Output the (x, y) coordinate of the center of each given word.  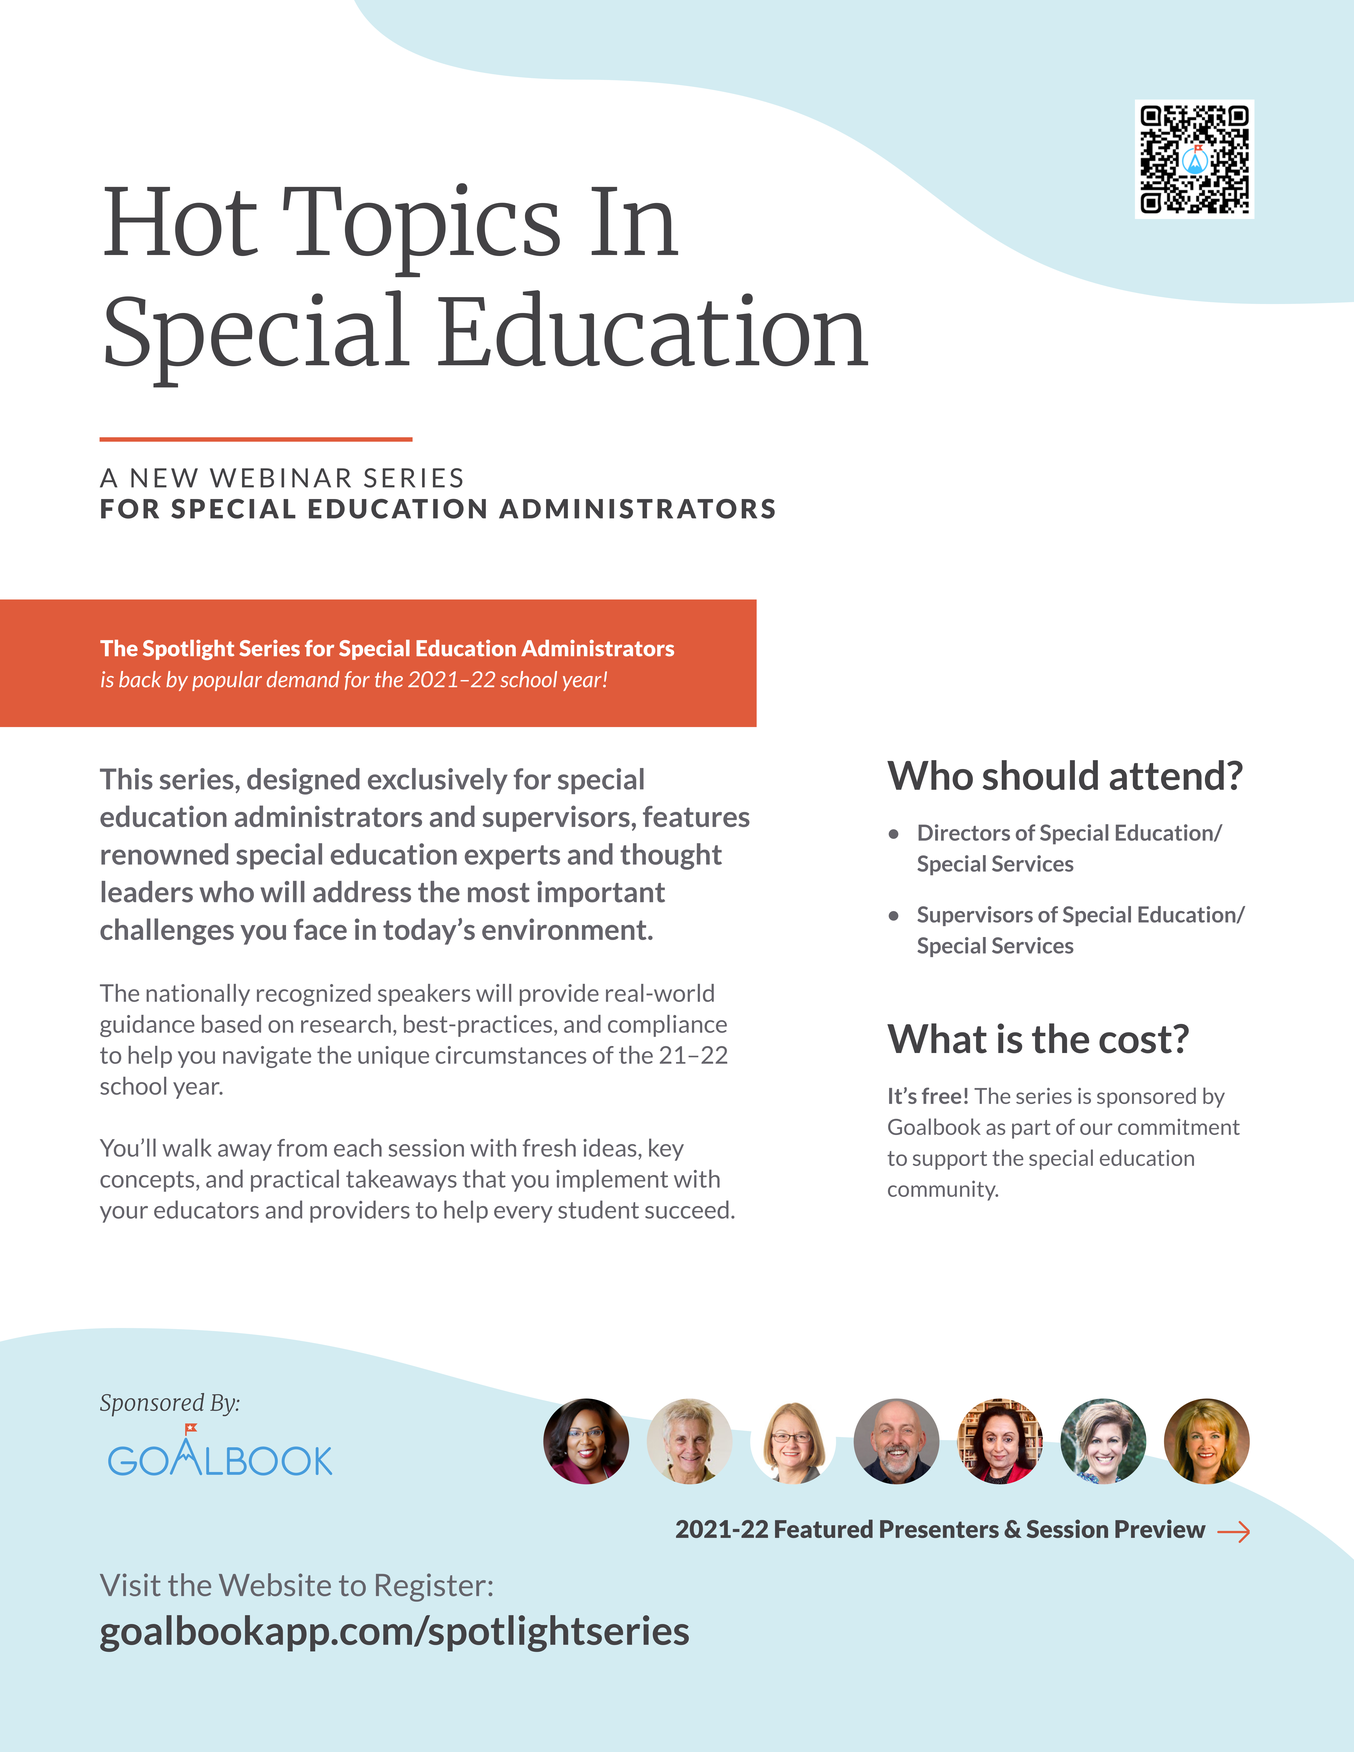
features (696, 816)
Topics (421, 230)
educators (206, 1209)
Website (275, 1584)
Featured (824, 1528)
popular (227, 681)
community (943, 1190)
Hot (181, 221)
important (601, 894)
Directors (964, 832)
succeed (687, 1209)
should (1040, 775)
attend (1167, 775)
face (320, 929)
